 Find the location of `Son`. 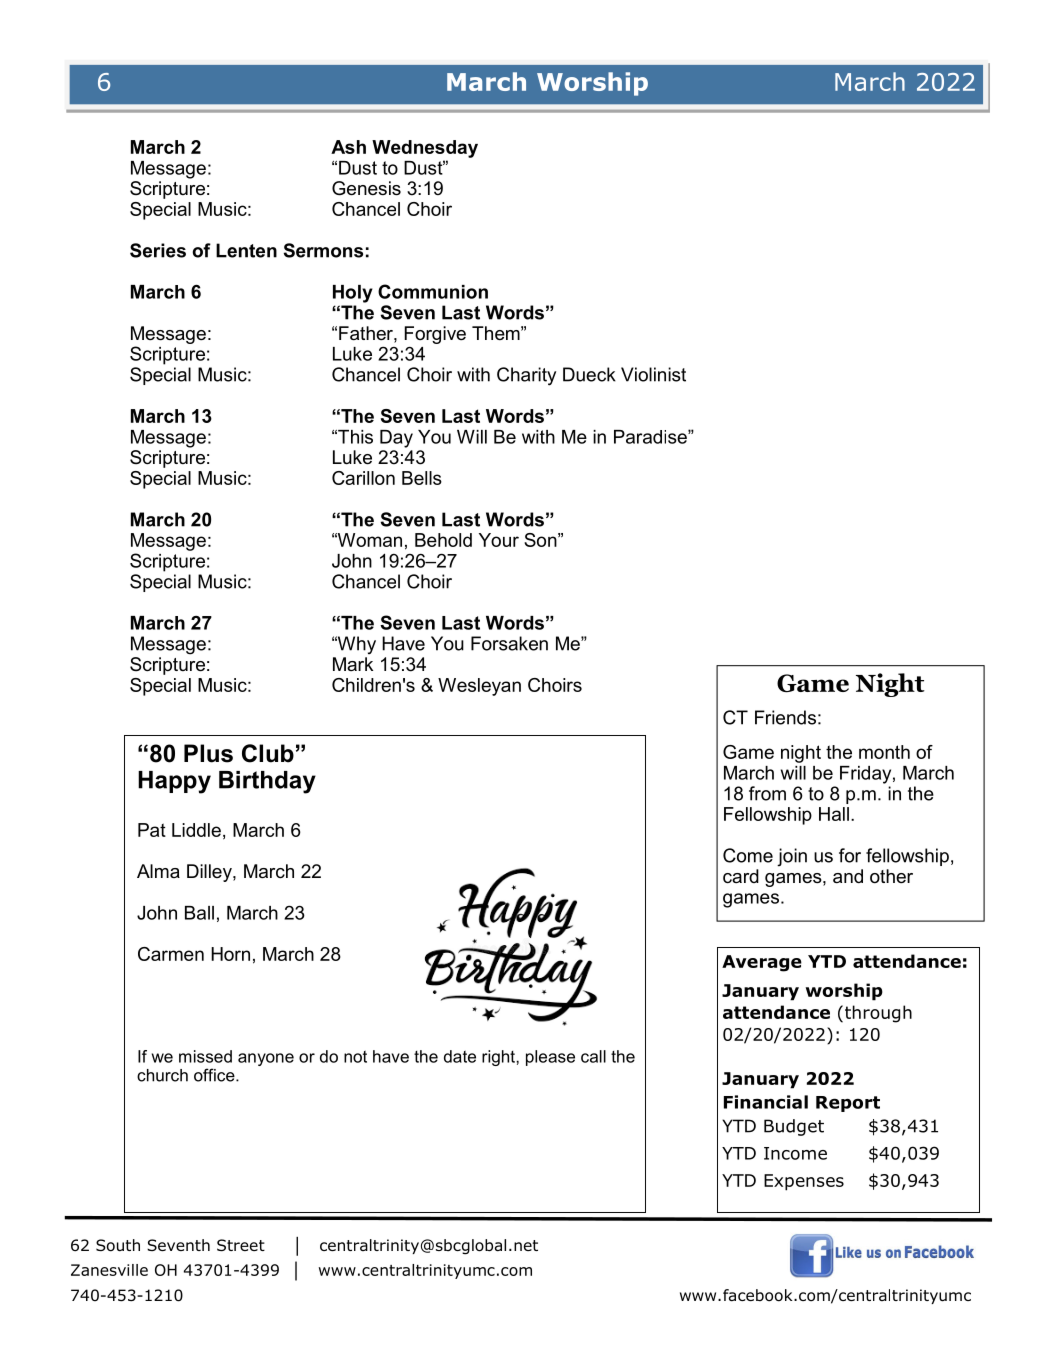

Son is located at coordinates (541, 540).
